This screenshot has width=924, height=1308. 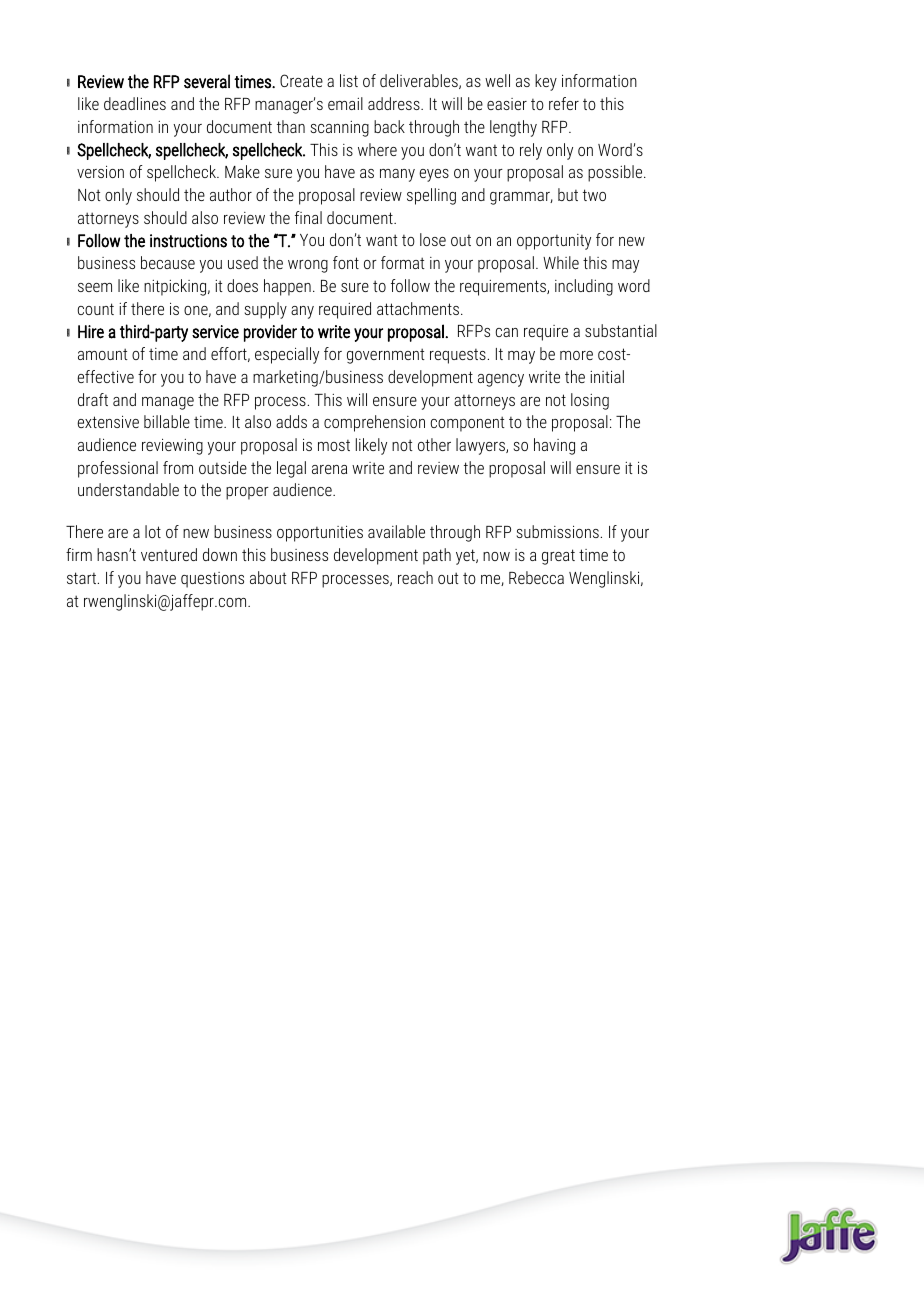 I want to click on having, so click(x=554, y=446).
